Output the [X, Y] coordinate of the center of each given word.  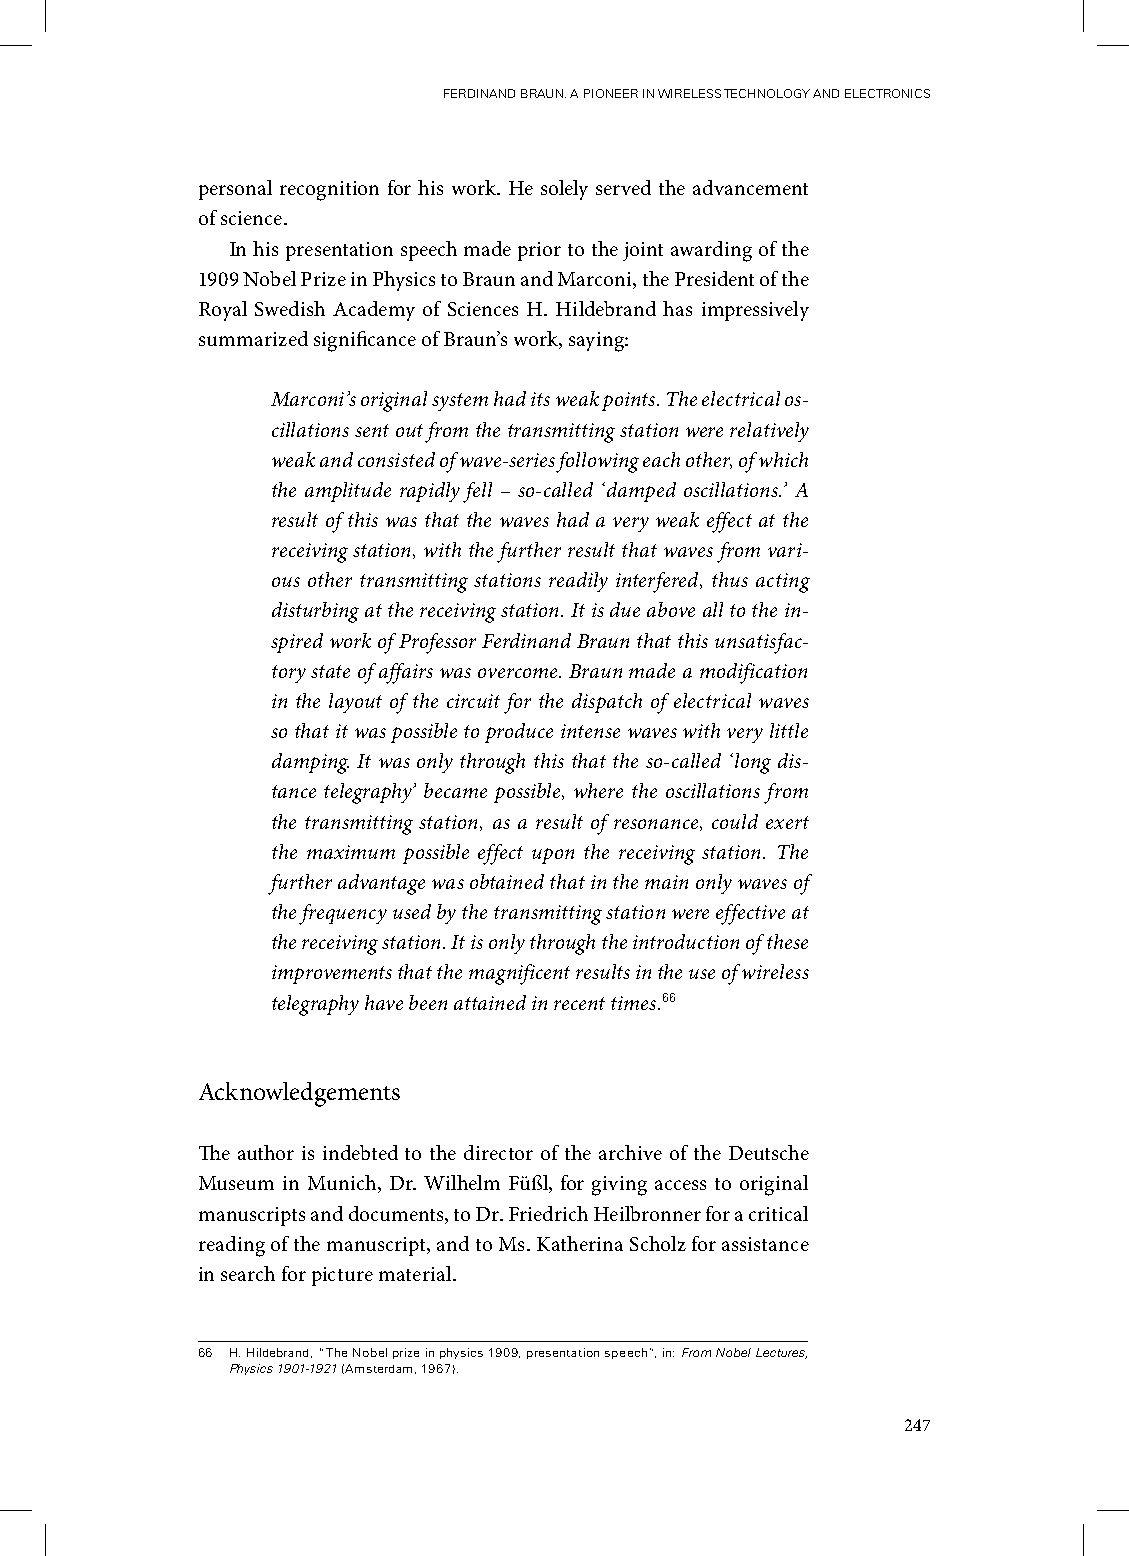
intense [590, 731]
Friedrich [548, 1213]
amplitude [348, 492]
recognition [329, 191]
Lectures [781, 1353]
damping [310, 763]
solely [564, 190]
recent [579, 1003]
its [540, 399]
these [787, 941]
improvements [332, 974]
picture [342, 1276]
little [789, 730]
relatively [769, 432]
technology [767, 93]
